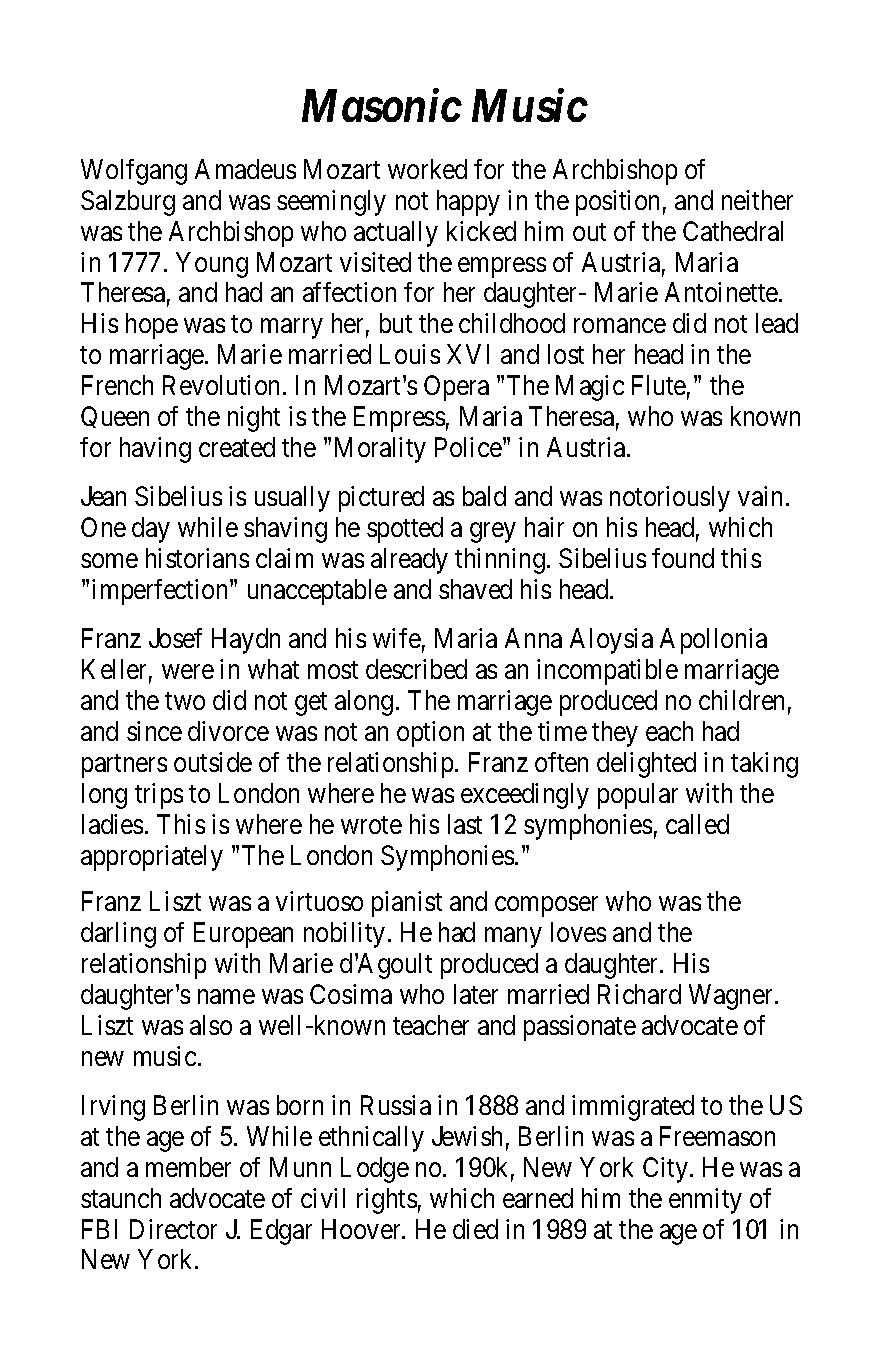 The image size is (887, 1372). I want to click on historians, so click(197, 558).
